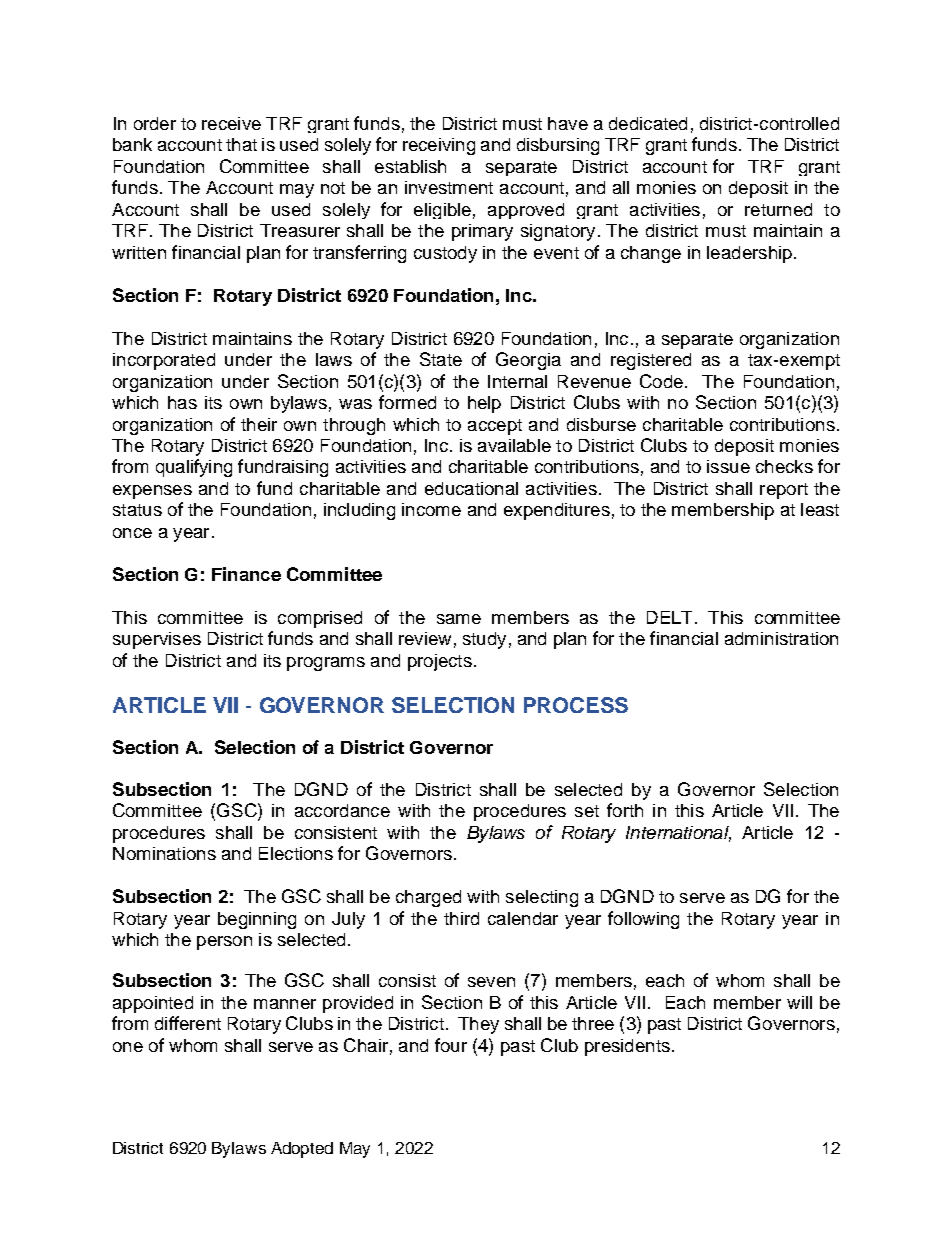 The image size is (952, 1233). I want to click on set, so click(587, 811).
